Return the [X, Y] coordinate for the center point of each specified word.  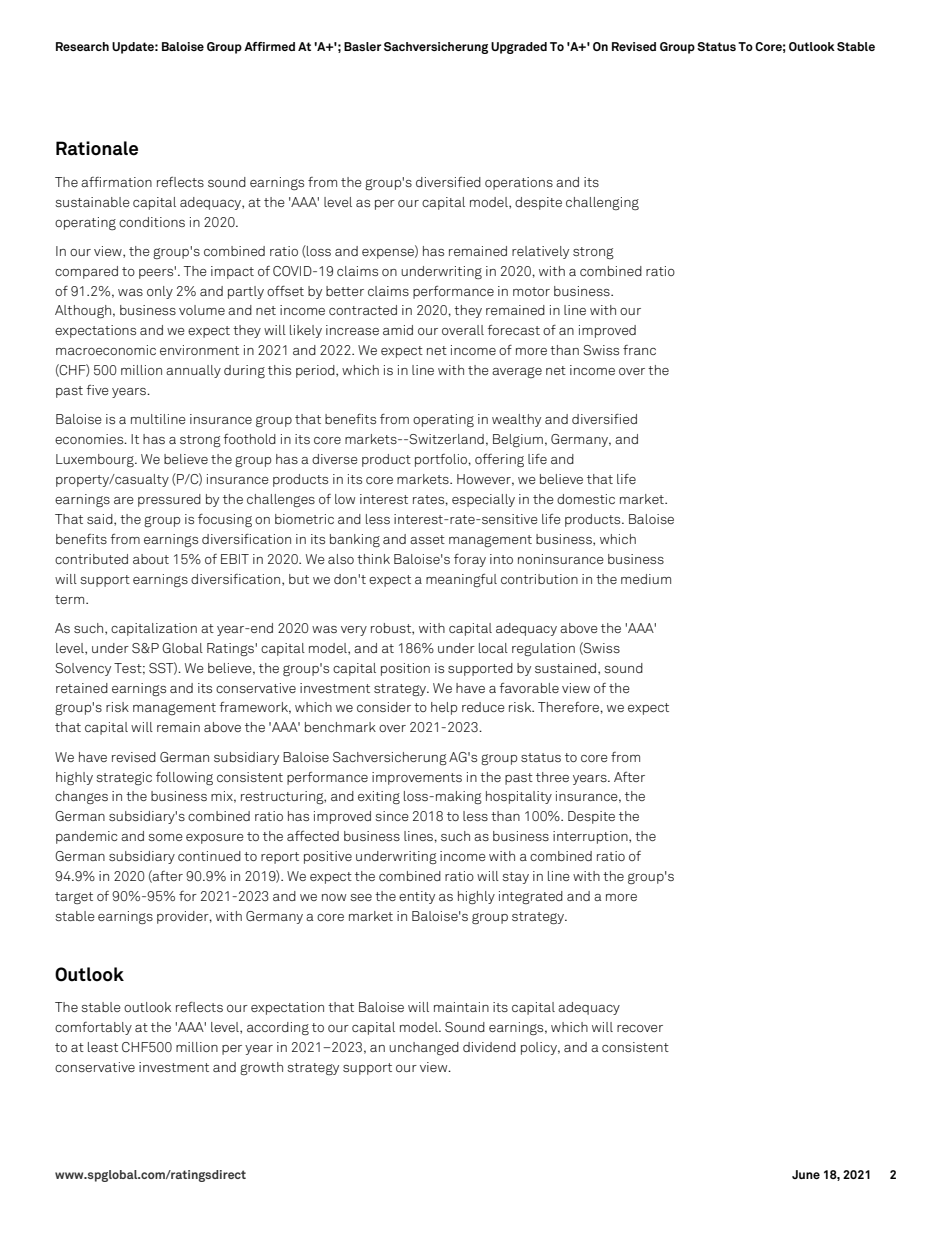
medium [646, 579]
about [151, 559]
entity [417, 897]
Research [82, 46]
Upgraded [519, 48]
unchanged [424, 1048]
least [103, 1047]
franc [639, 350]
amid [398, 330]
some [165, 837]
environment [199, 350]
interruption [591, 837]
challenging [602, 203]
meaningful [461, 580]
